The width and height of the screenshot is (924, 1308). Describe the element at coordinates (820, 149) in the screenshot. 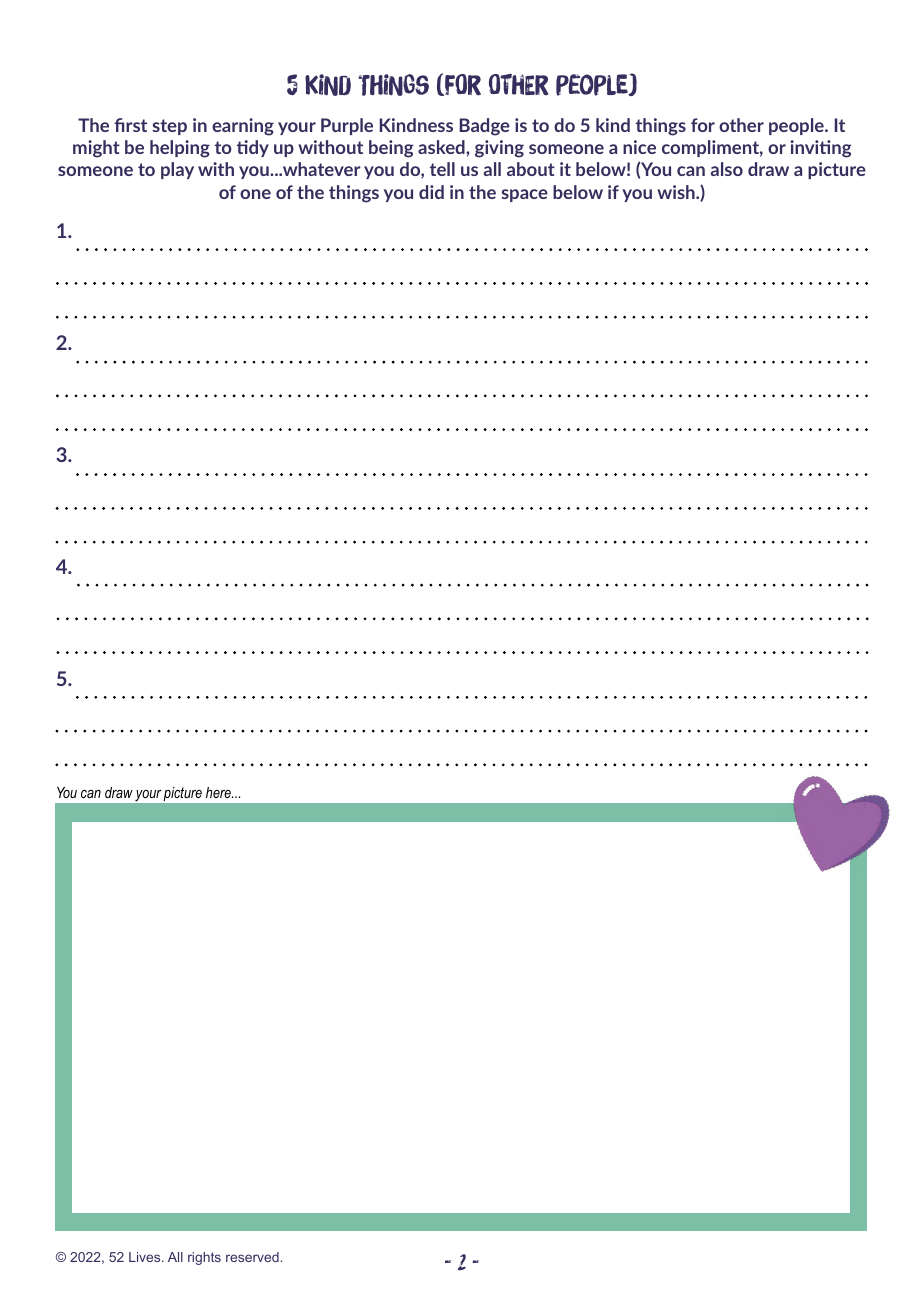

I see `inviting` at that location.
